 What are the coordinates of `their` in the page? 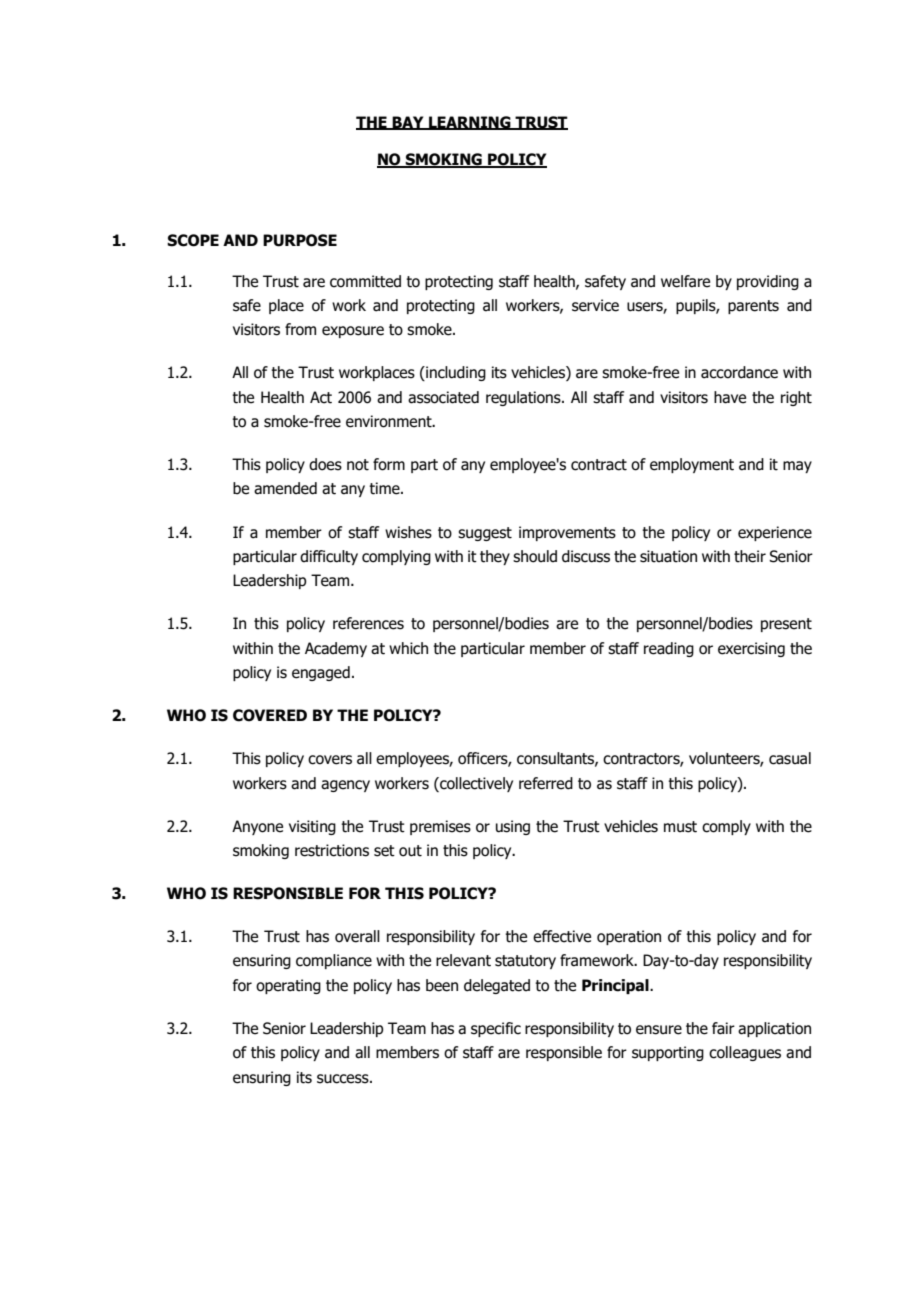 It's located at (750, 556).
